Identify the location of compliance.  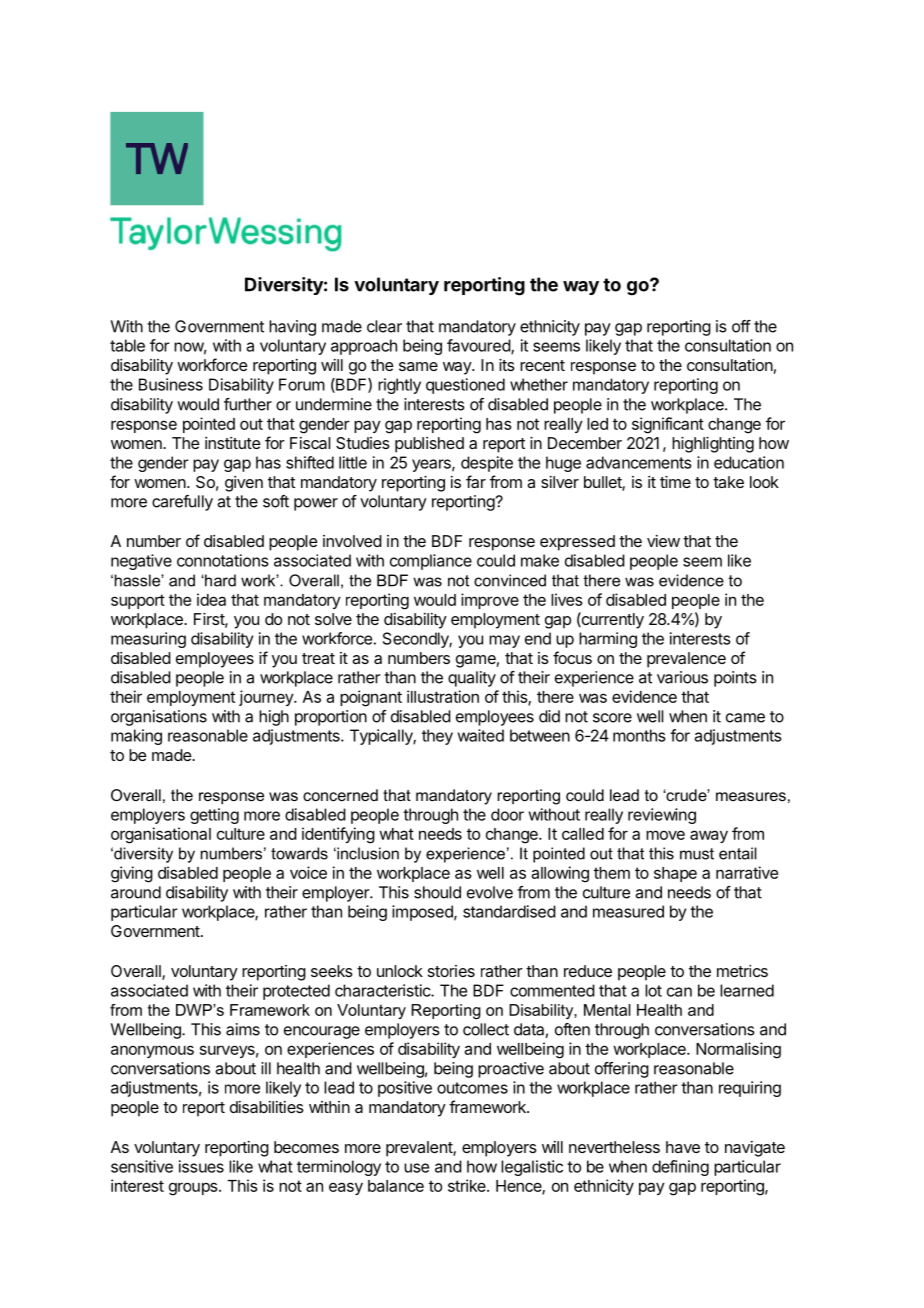
(431, 562).
